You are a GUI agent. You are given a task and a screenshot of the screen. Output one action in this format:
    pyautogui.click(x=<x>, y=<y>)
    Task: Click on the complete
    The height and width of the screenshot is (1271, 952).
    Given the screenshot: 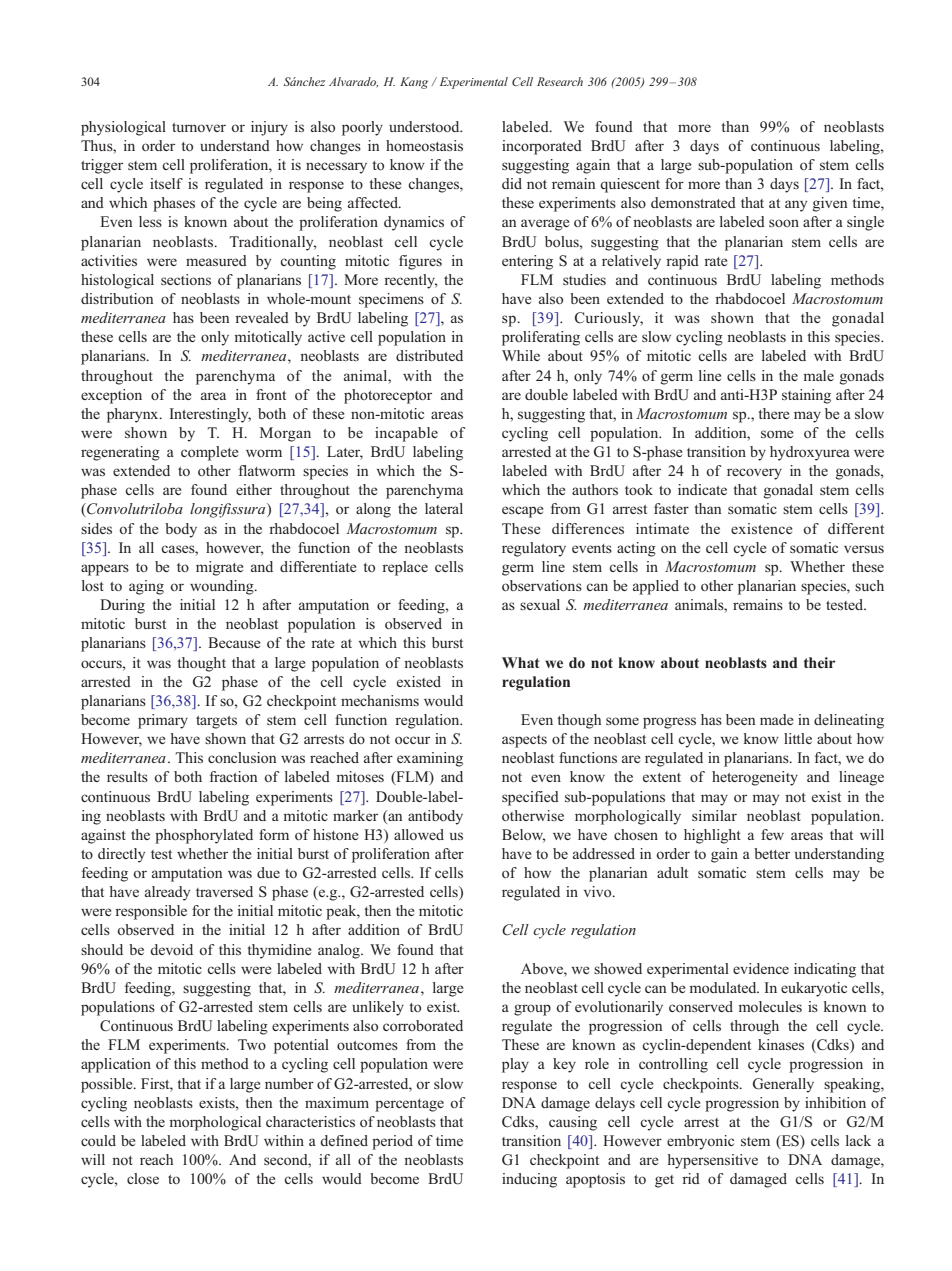 What is the action you would take?
    pyautogui.click(x=210, y=453)
